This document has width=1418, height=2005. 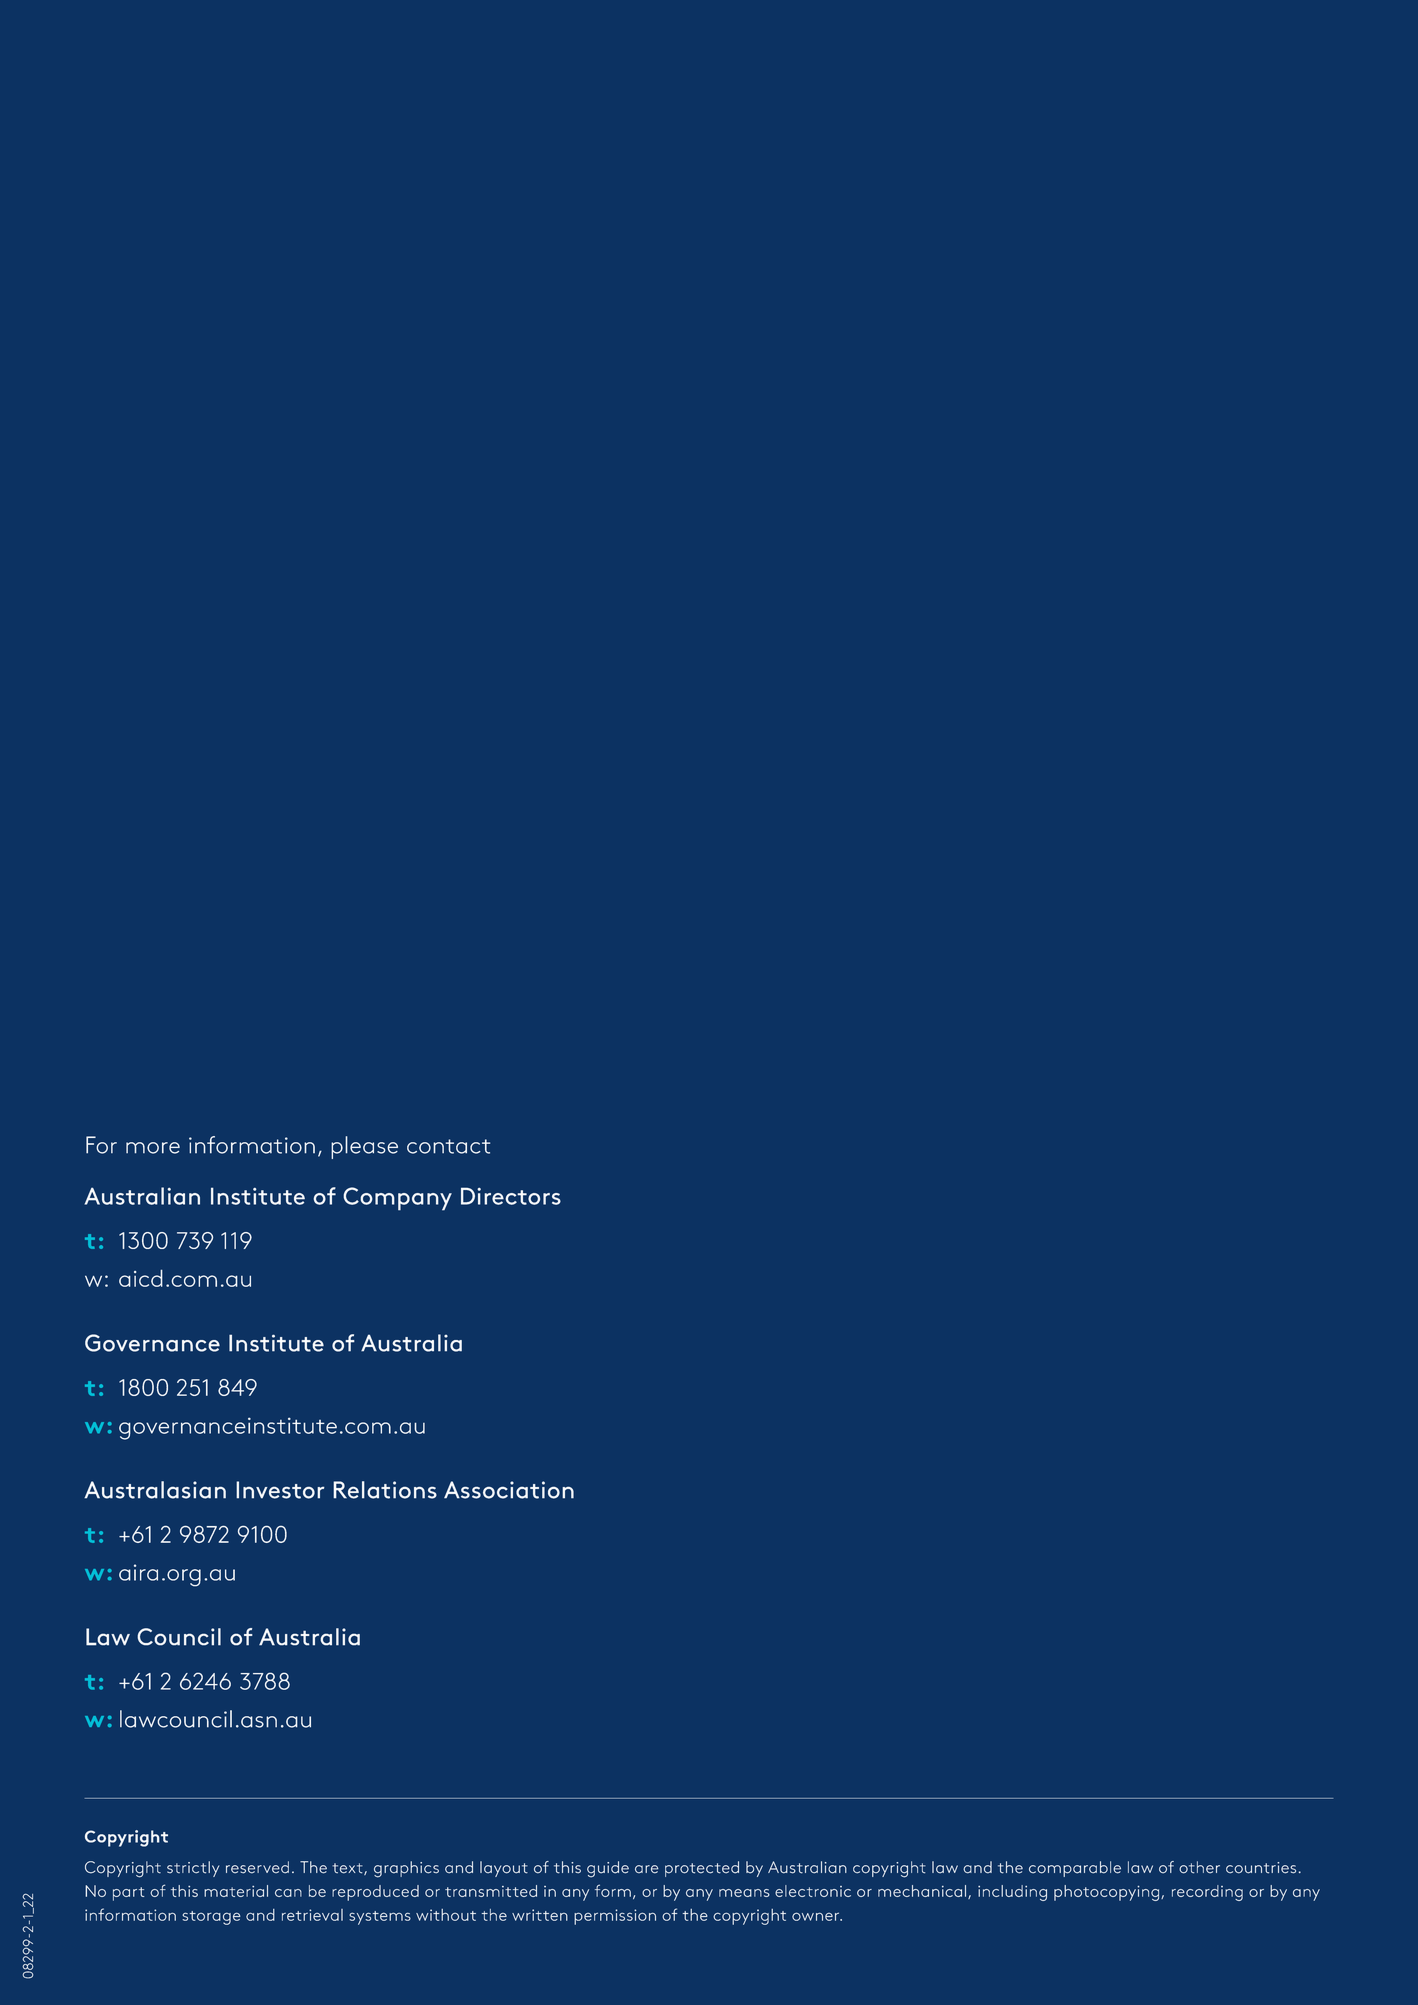 What do you see at coordinates (509, 1490) in the document?
I see `Association` at bounding box center [509, 1490].
